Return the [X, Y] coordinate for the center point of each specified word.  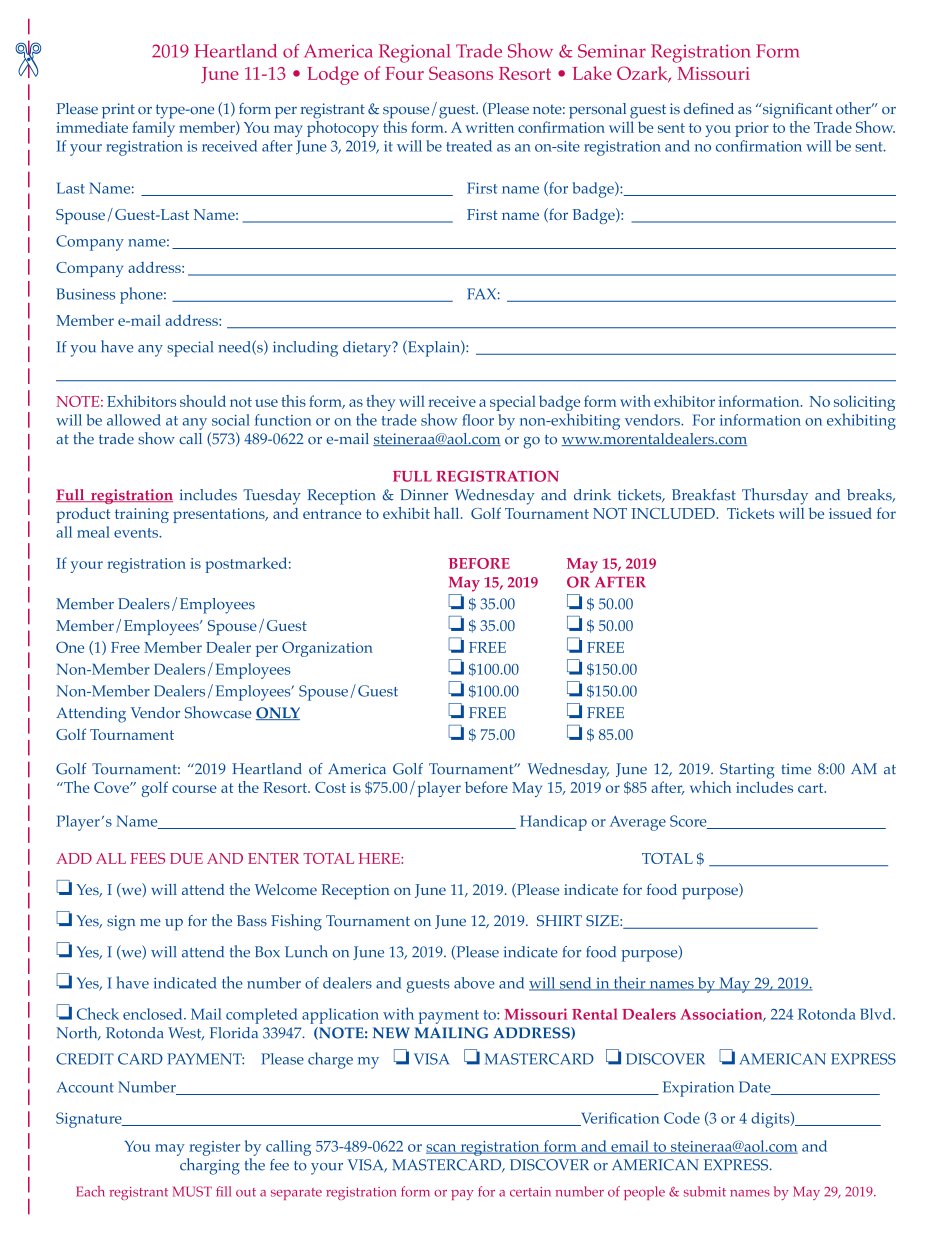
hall [448, 513]
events [137, 533]
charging [209, 1165]
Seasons [461, 73]
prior [752, 129]
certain [530, 1192]
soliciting [864, 404]
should [203, 401]
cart [812, 788]
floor [478, 420]
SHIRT [559, 921]
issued [850, 513]
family [153, 129]
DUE [186, 858]
